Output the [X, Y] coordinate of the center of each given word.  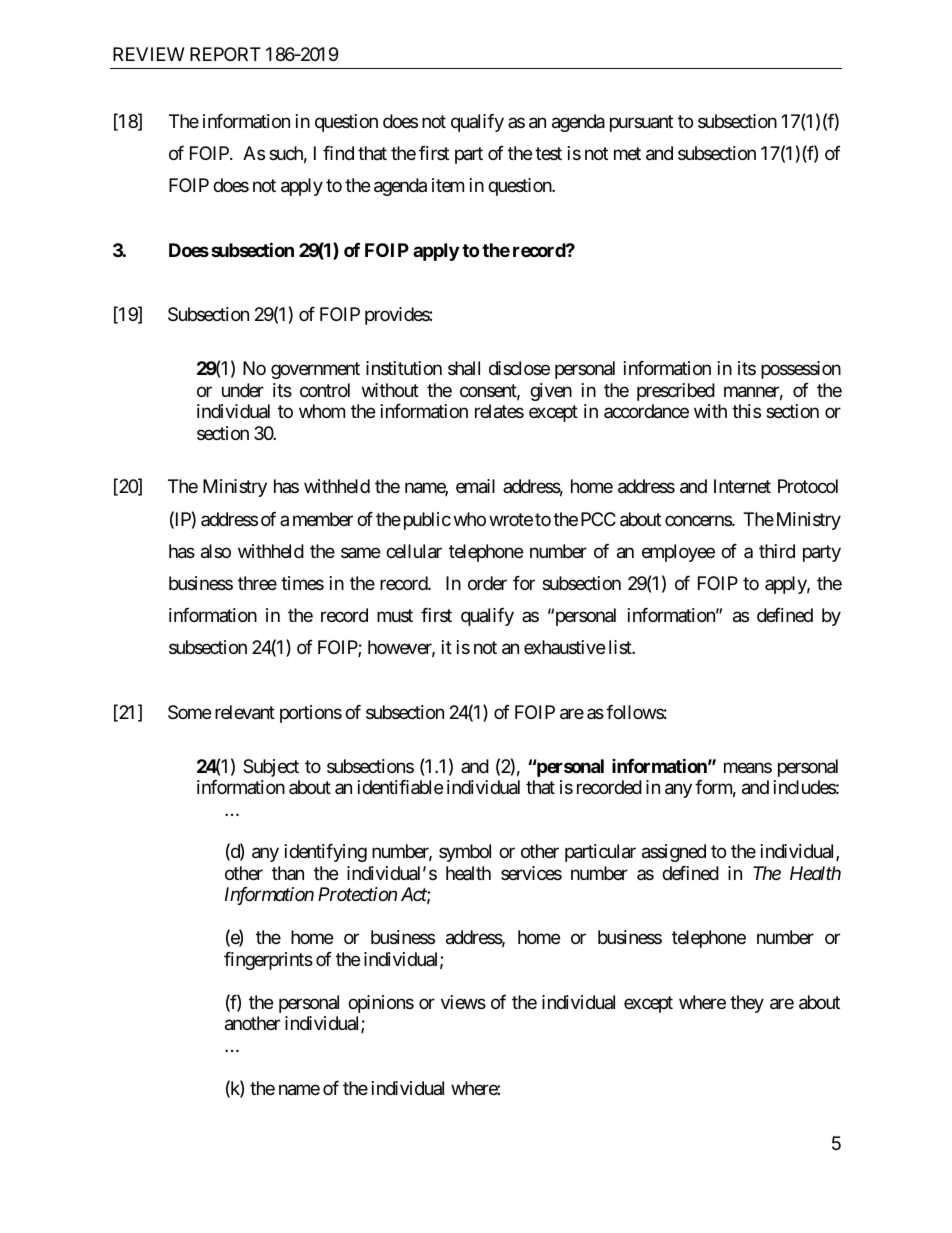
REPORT [225, 54]
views [463, 1002]
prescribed [676, 392]
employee [678, 553]
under [243, 390]
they [747, 1004]
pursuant [641, 123]
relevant [245, 712]
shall [464, 368]
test [548, 154]
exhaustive [564, 647]
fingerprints [268, 961]
